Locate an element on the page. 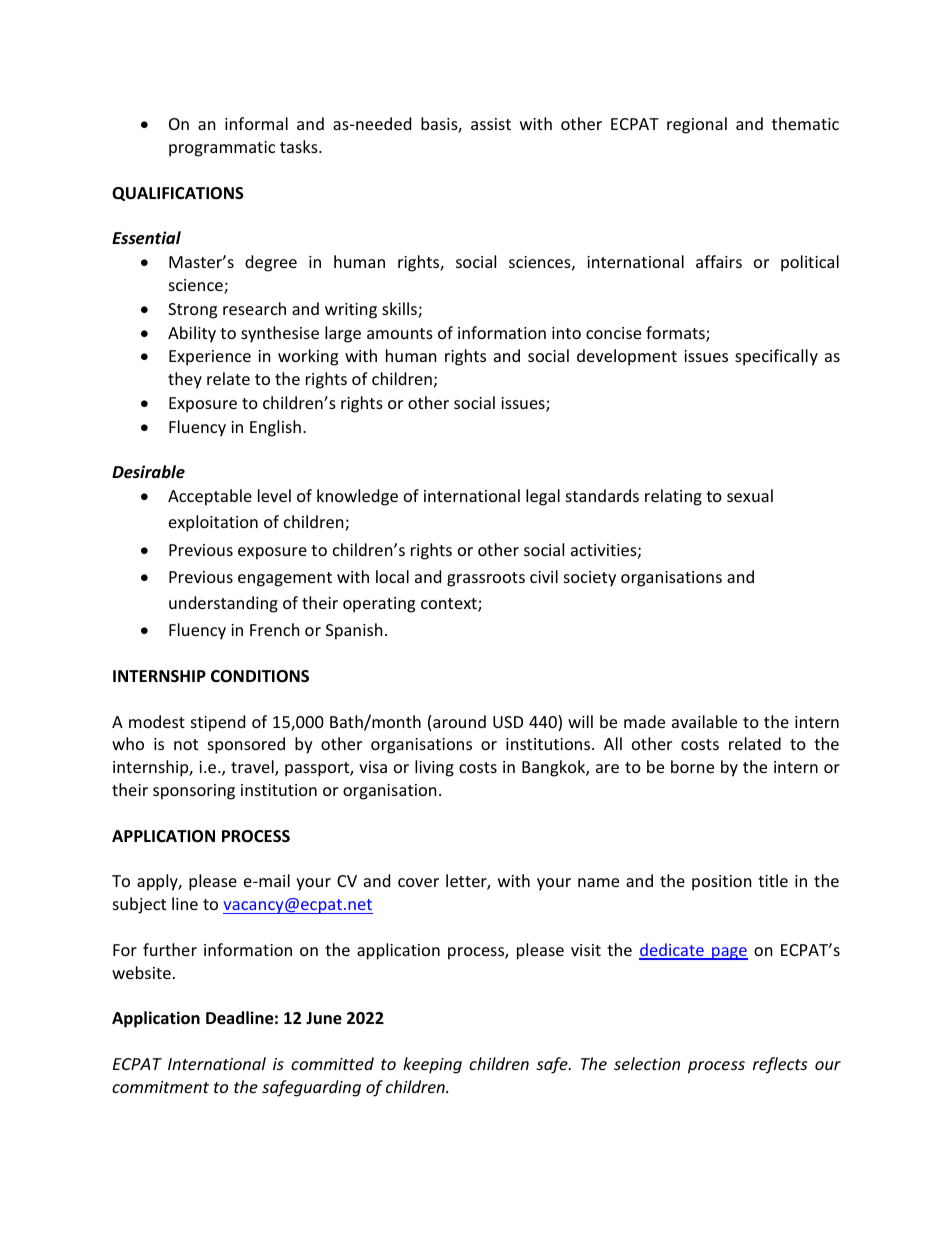 This page has width=952, height=1233. society is located at coordinates (590, 579).
